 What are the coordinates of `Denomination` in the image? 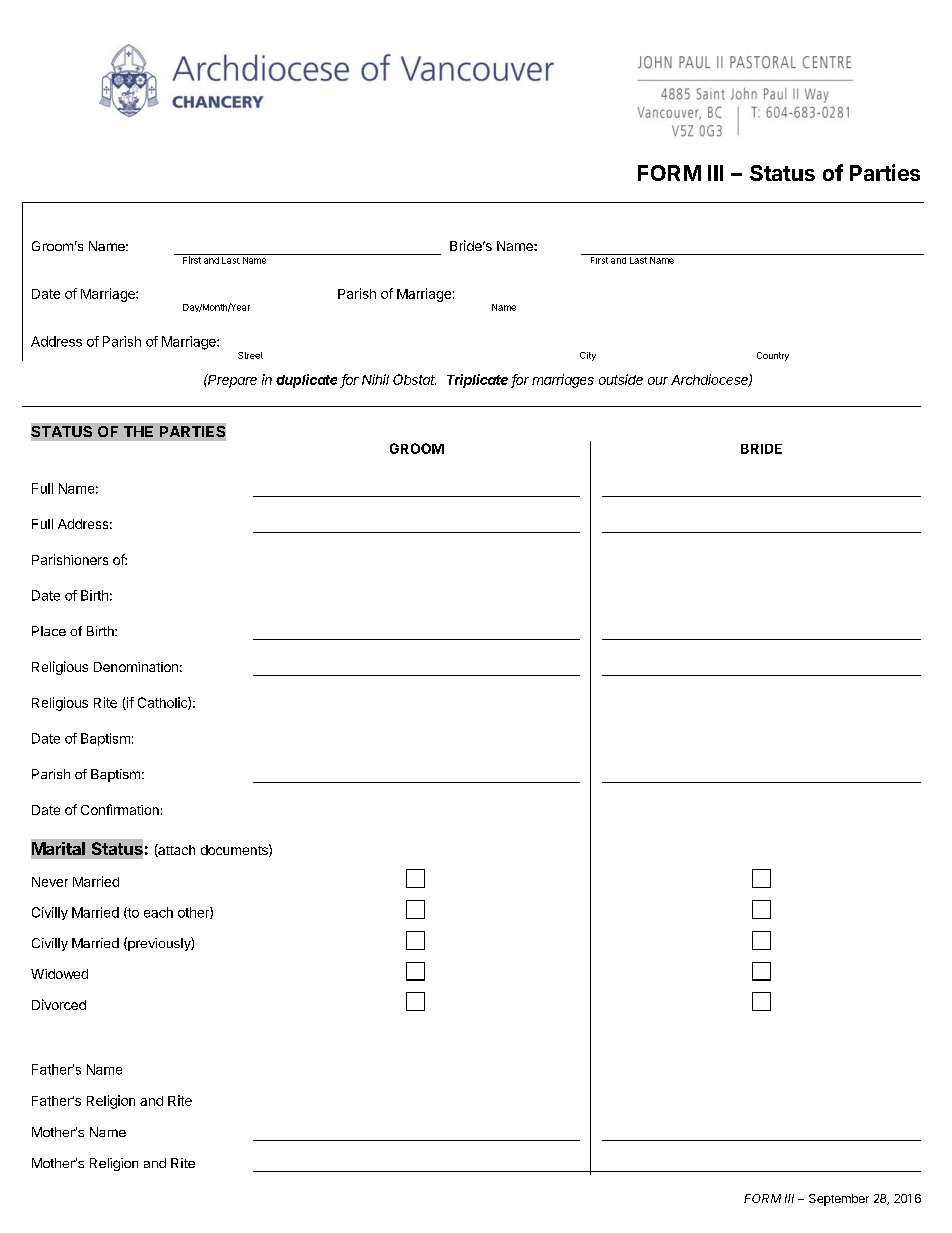 It's located at (136, 667).
